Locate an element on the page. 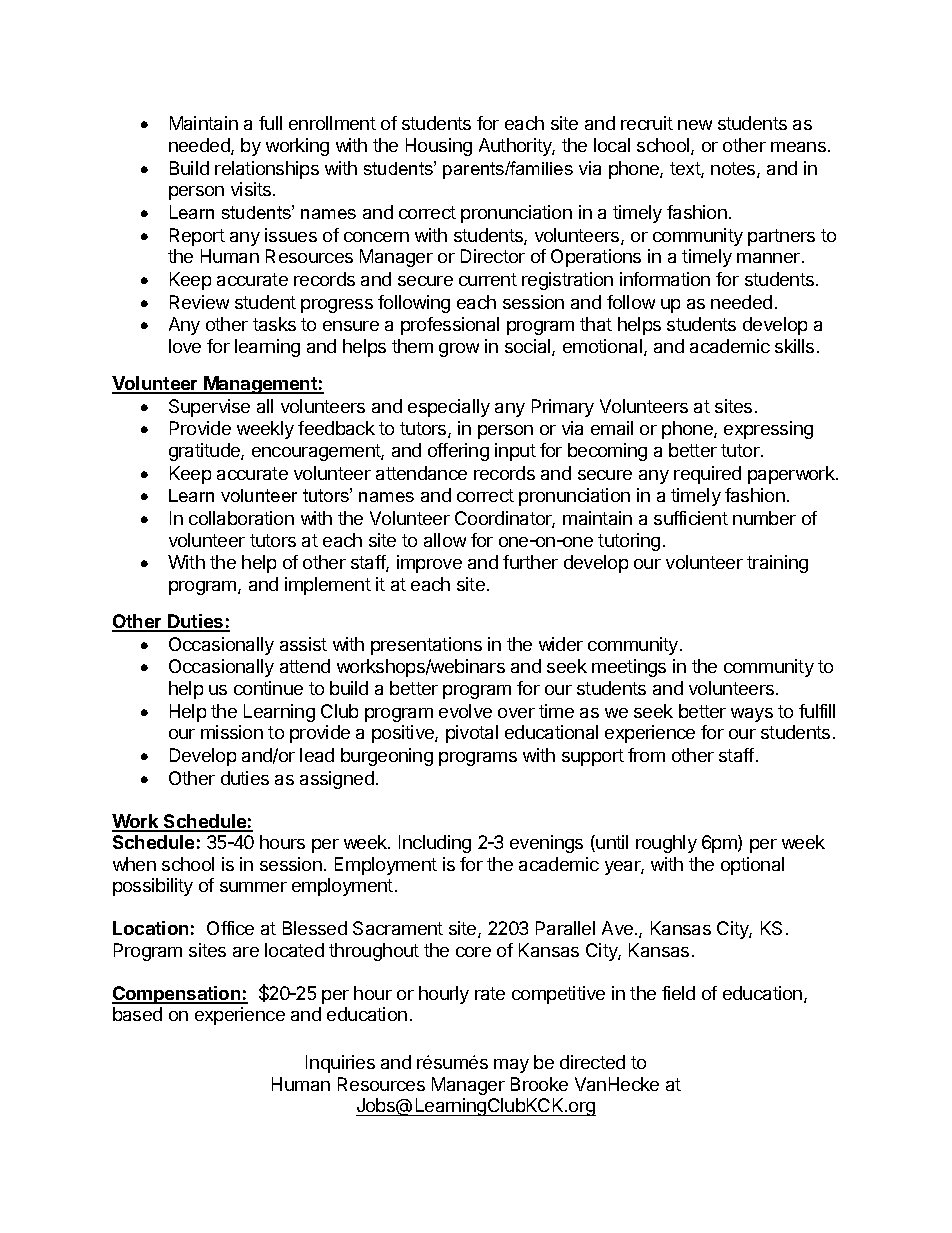 This page has height=1233, width=952. mission is located at coordinates (232, 732).
